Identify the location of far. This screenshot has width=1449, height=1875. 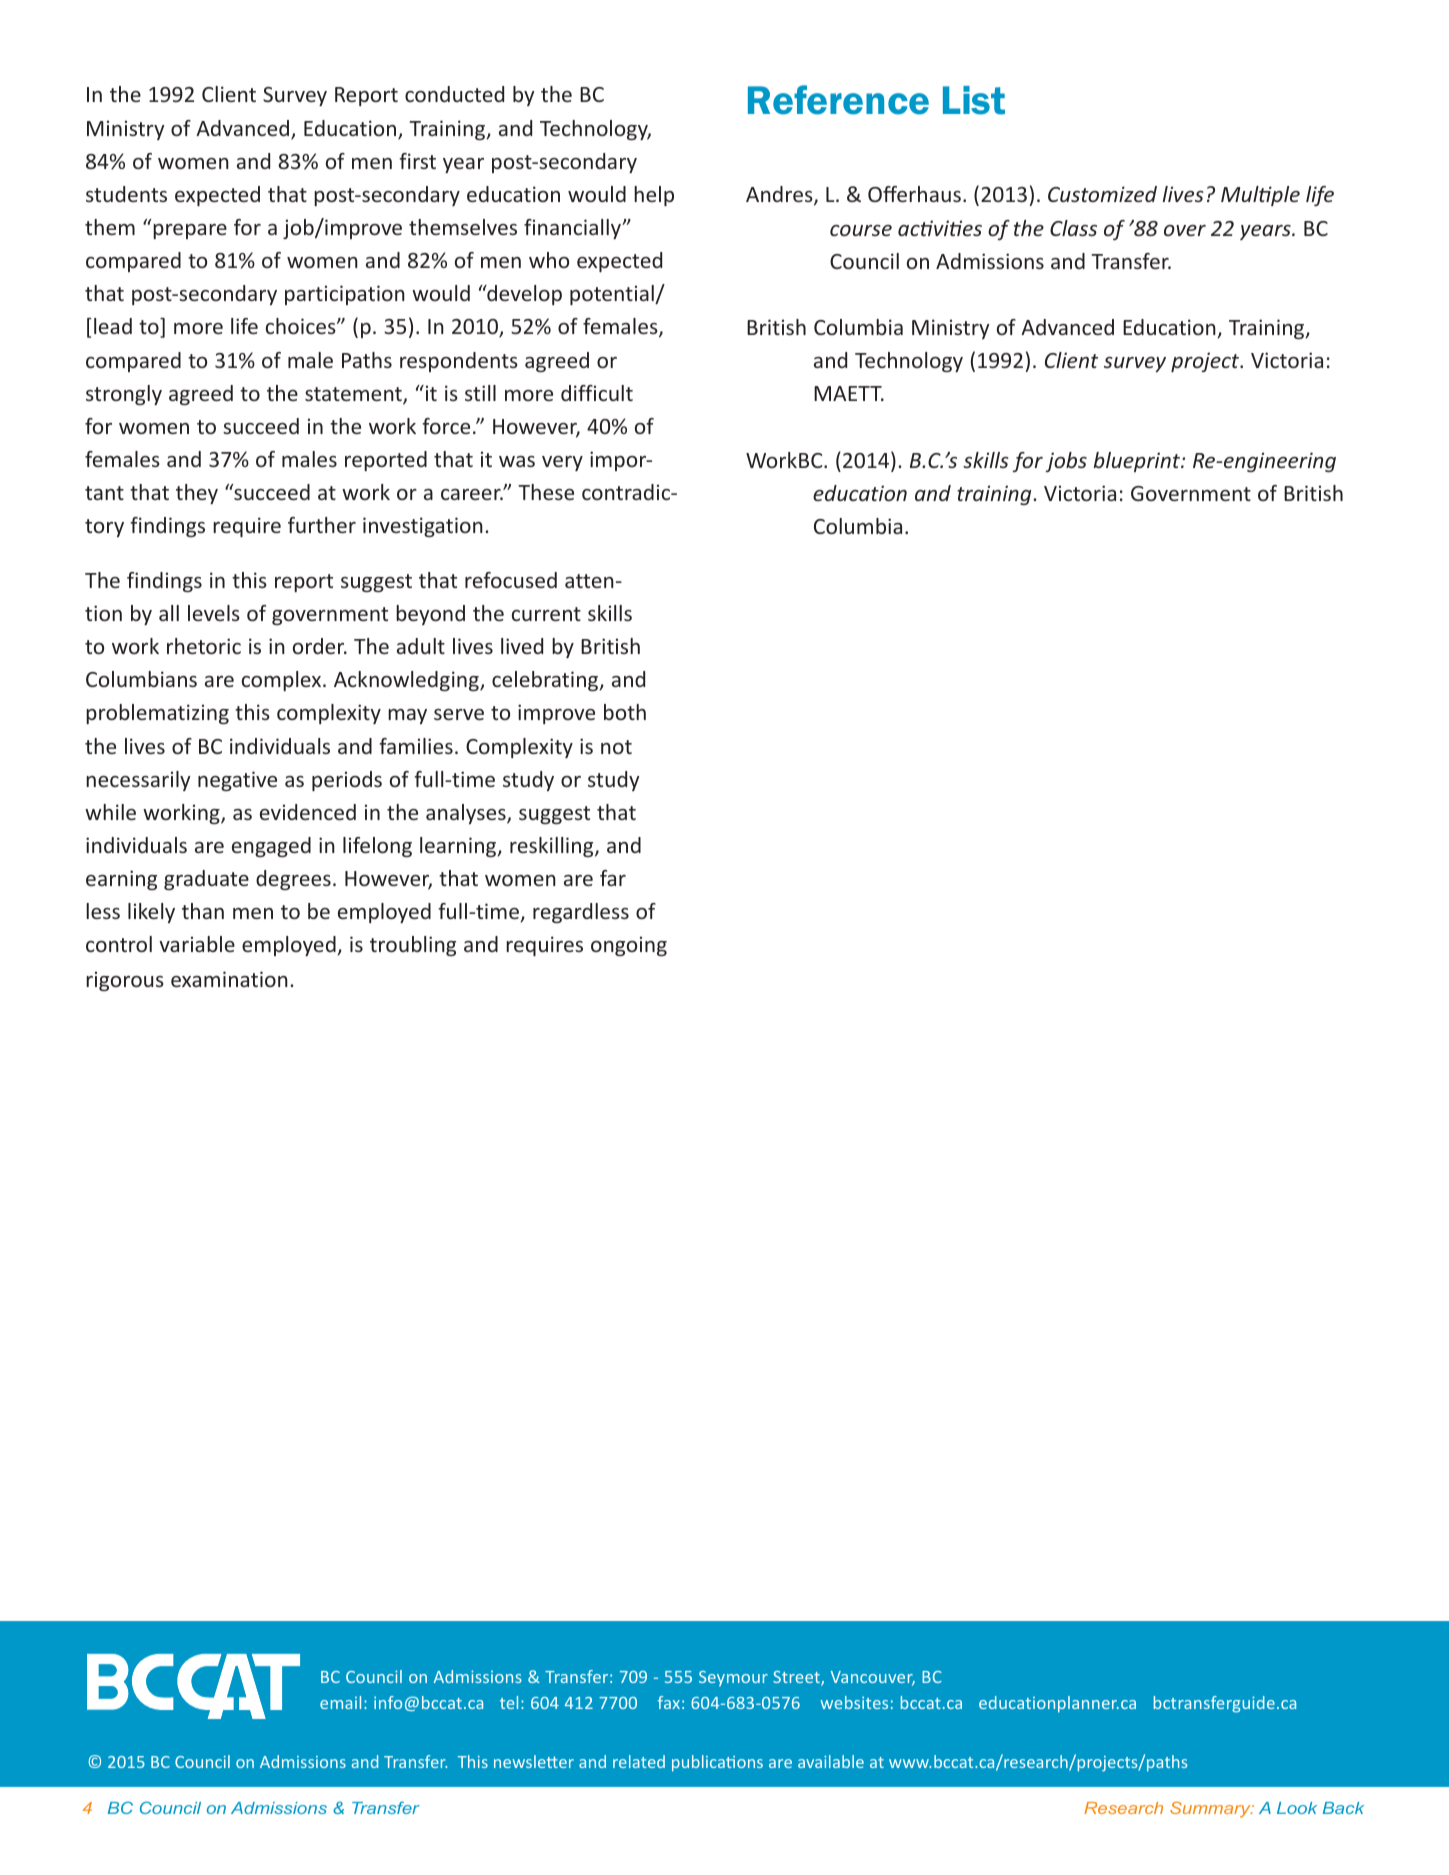
(613, 878).
